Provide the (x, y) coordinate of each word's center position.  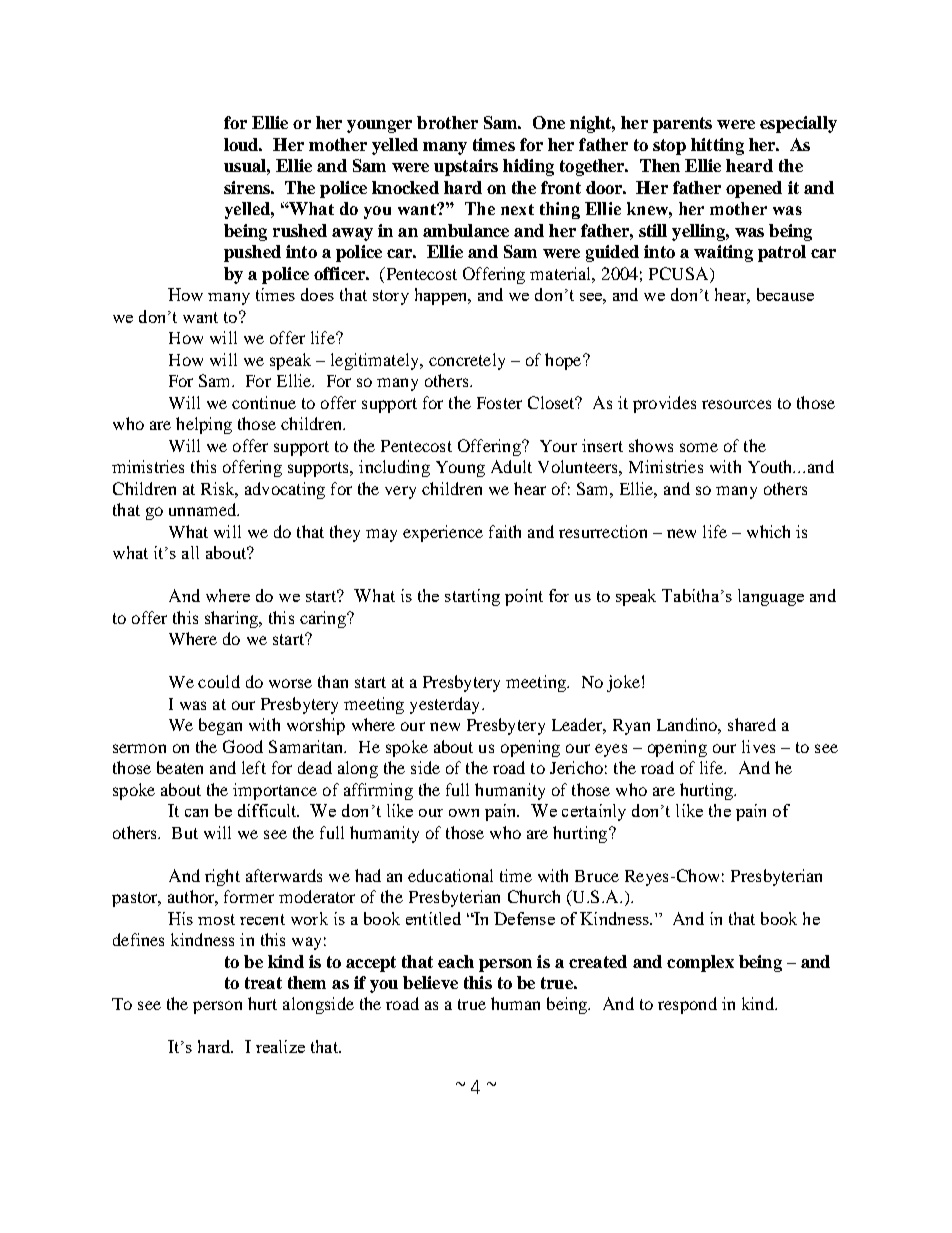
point (524, 597)
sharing (232, 619)
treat (263, 983)
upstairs (466, 167)
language (771, 597)
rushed (300, 230)
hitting (717, 146)
